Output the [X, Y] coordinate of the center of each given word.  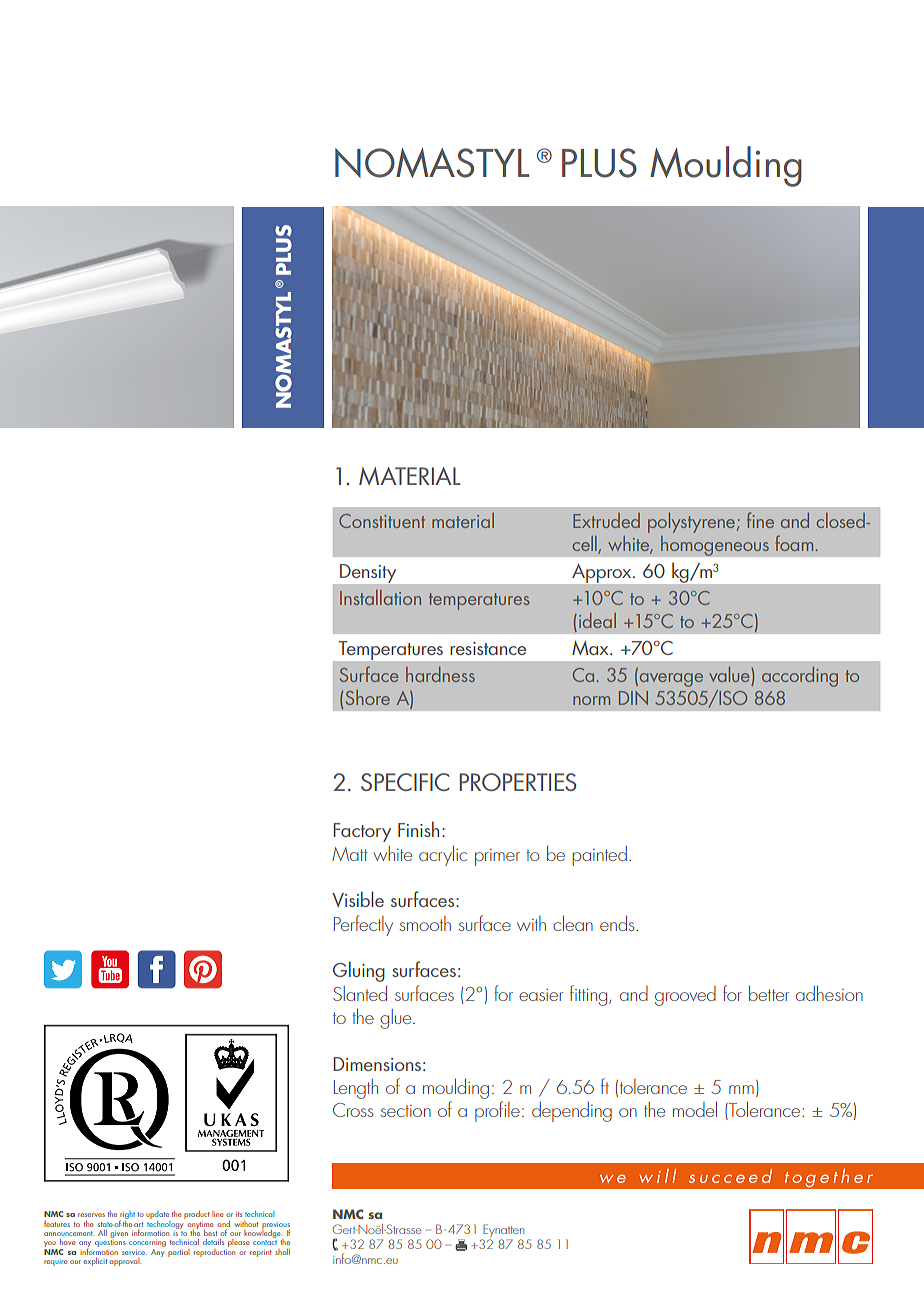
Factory [362, 832]
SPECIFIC [405, 782]
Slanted [360, 993]
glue [397, 1019]
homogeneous [715, 545]
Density [368, 573]
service [134, 1253]
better [769, 993]
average [671, 680]
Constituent [382, 521]
